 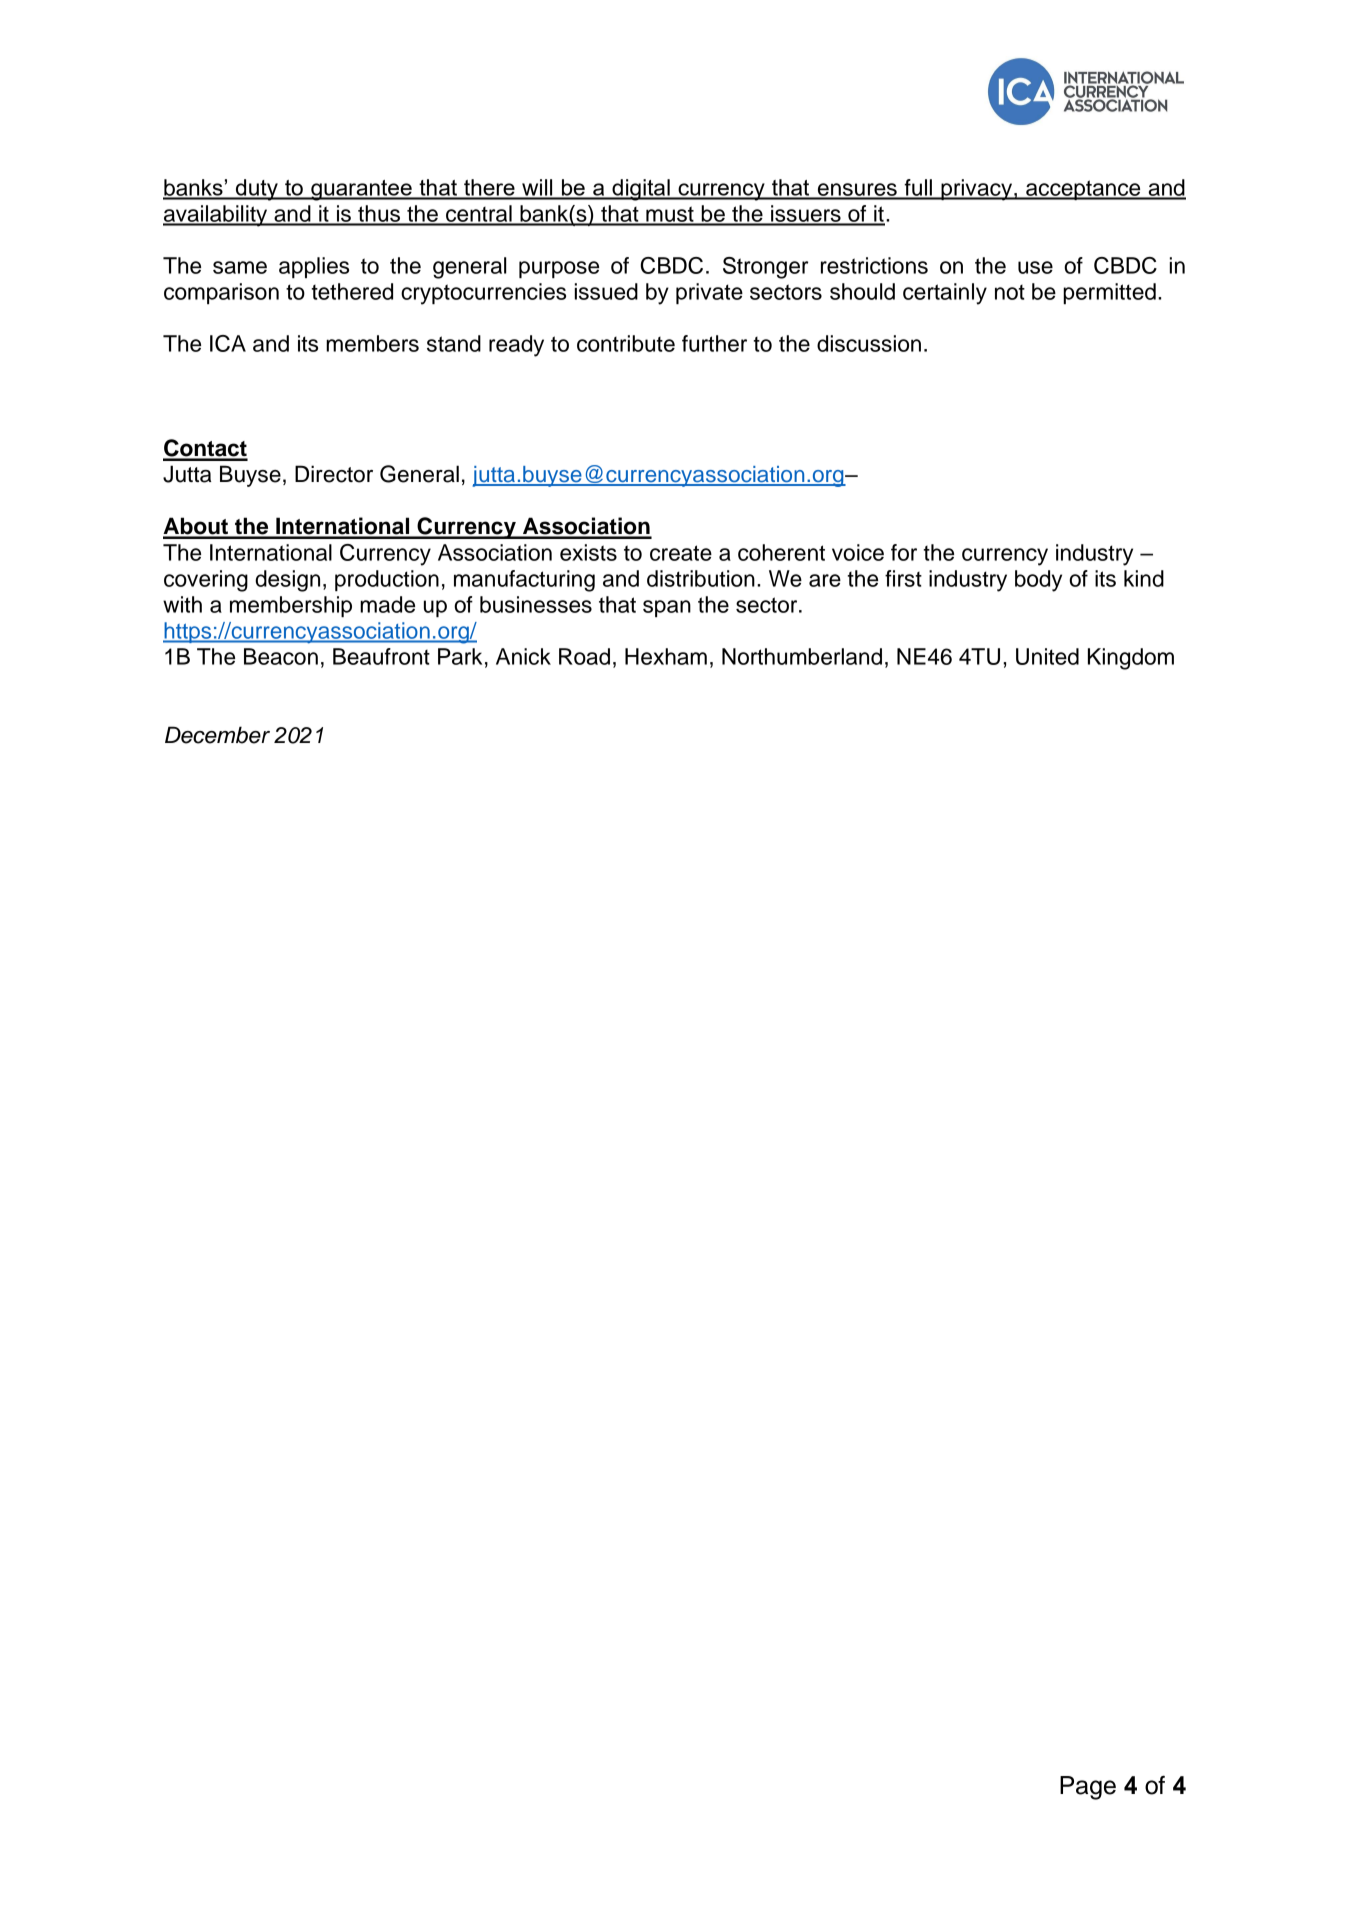 What do you see at coordinates (584, 656) in the page?
I see `Road` at bounding box center [584, 656].
